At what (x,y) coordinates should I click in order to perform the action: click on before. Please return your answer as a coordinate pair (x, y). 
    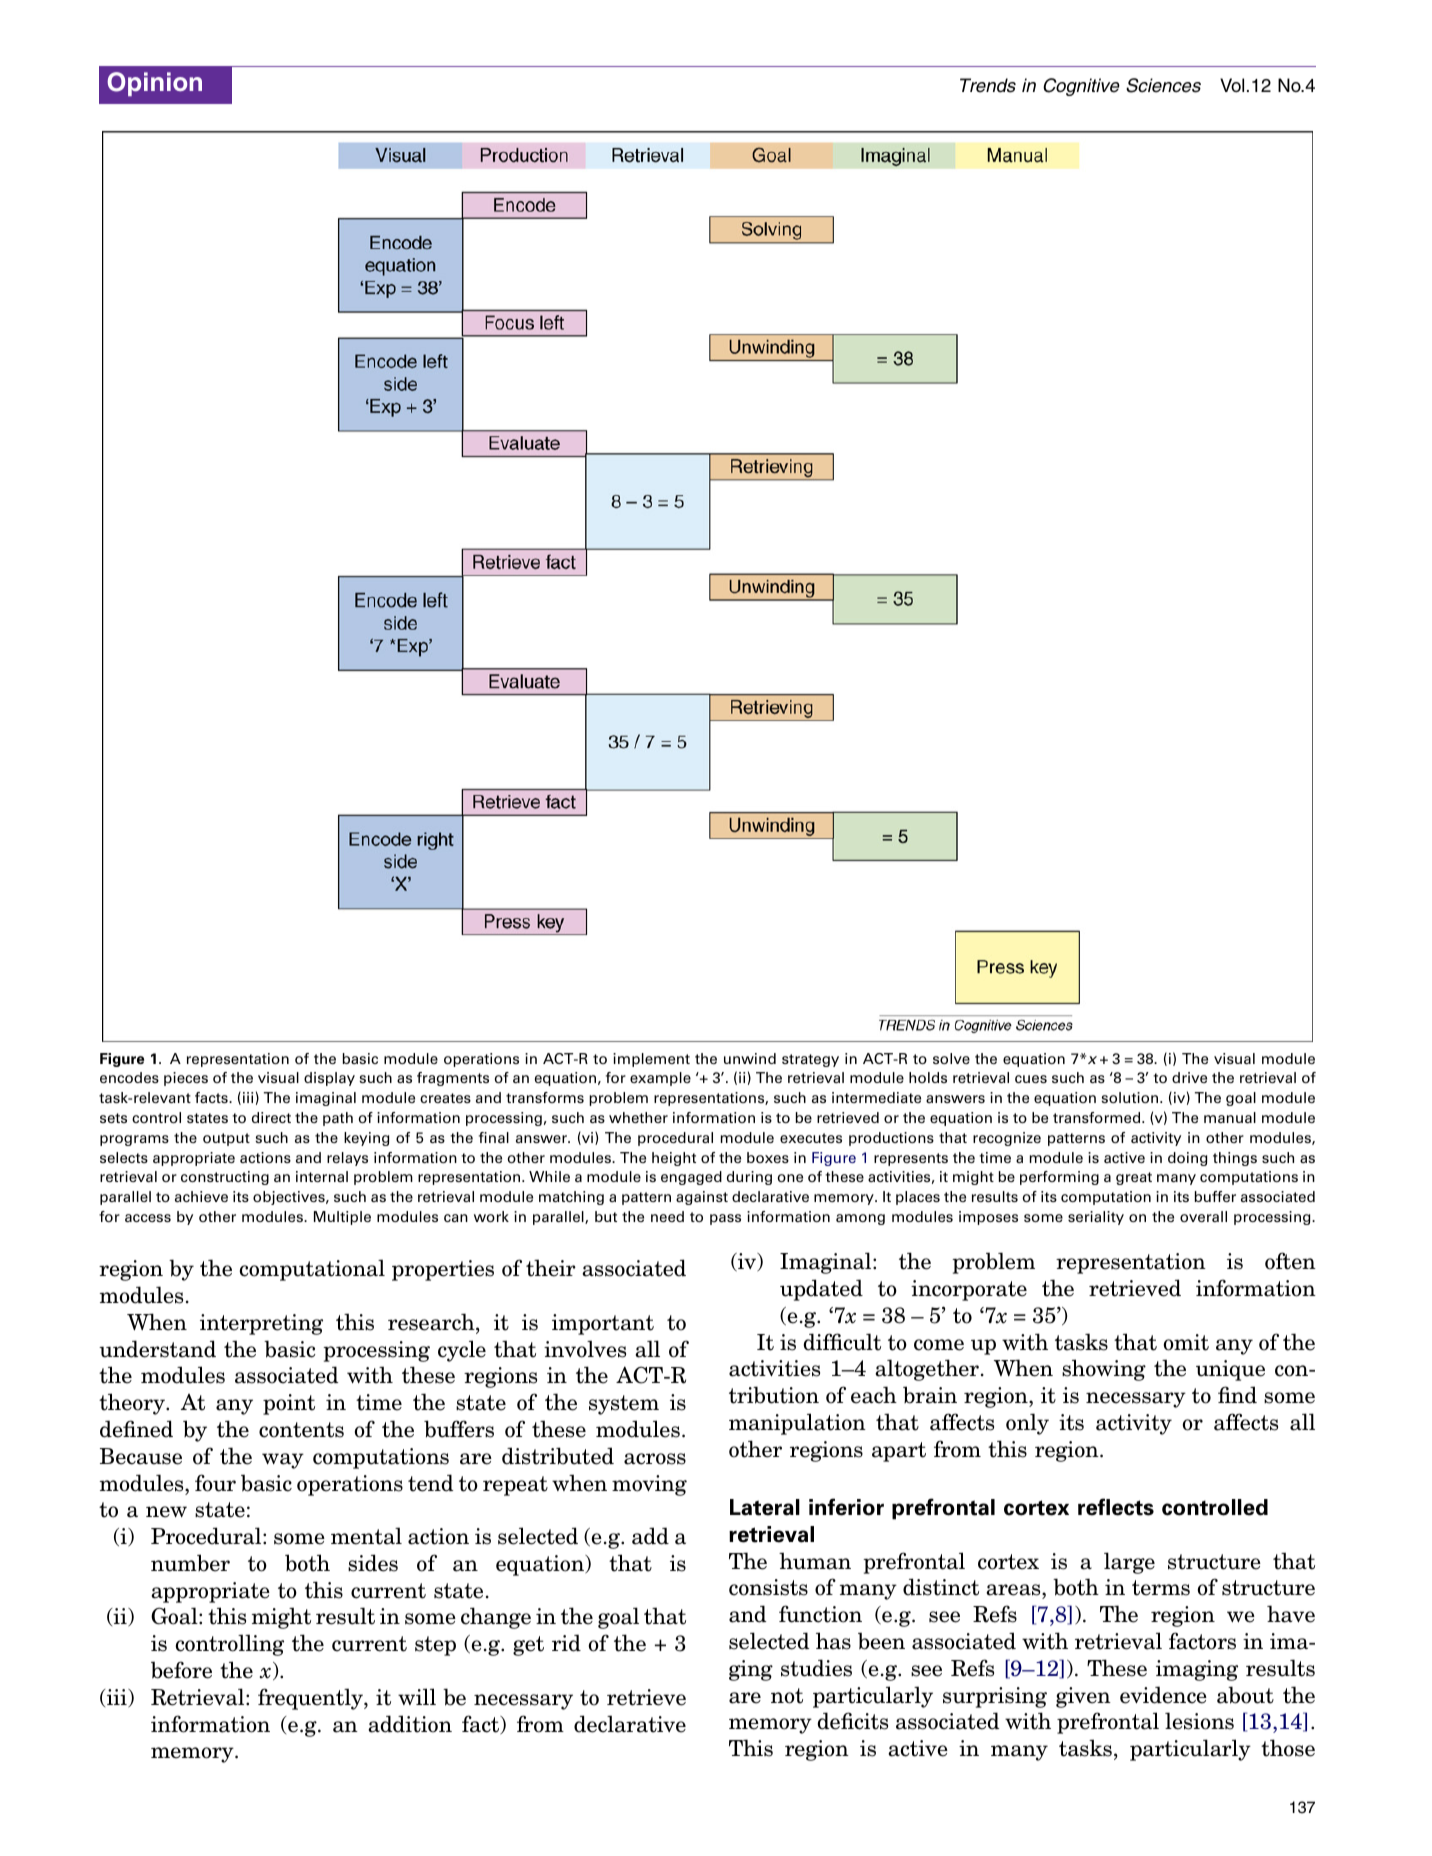
    Looking at the image, I should click on (181, 1670).
